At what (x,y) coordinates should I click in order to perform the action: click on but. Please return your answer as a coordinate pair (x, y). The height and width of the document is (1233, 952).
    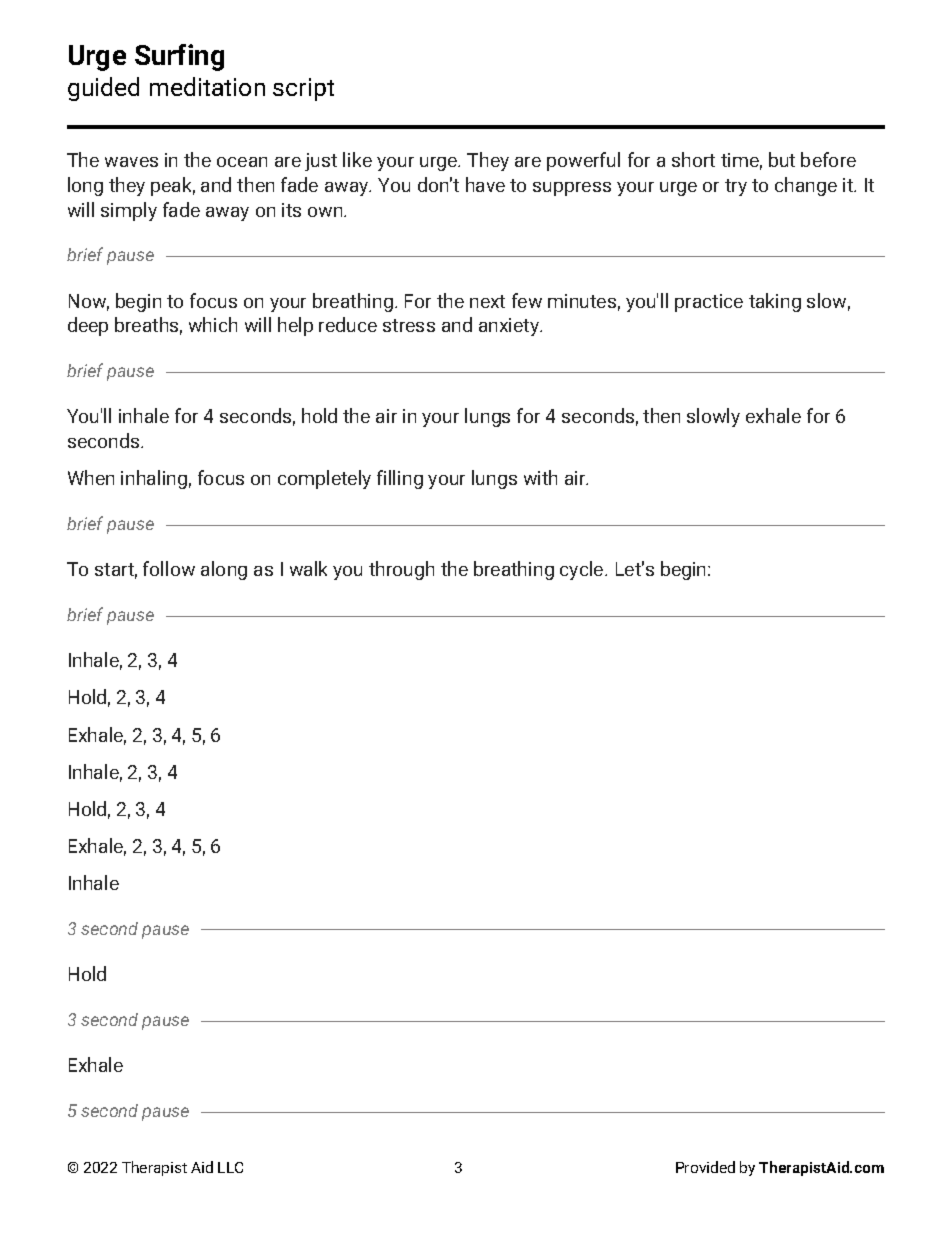
    Looking at the image, I should click on (782, 159).
